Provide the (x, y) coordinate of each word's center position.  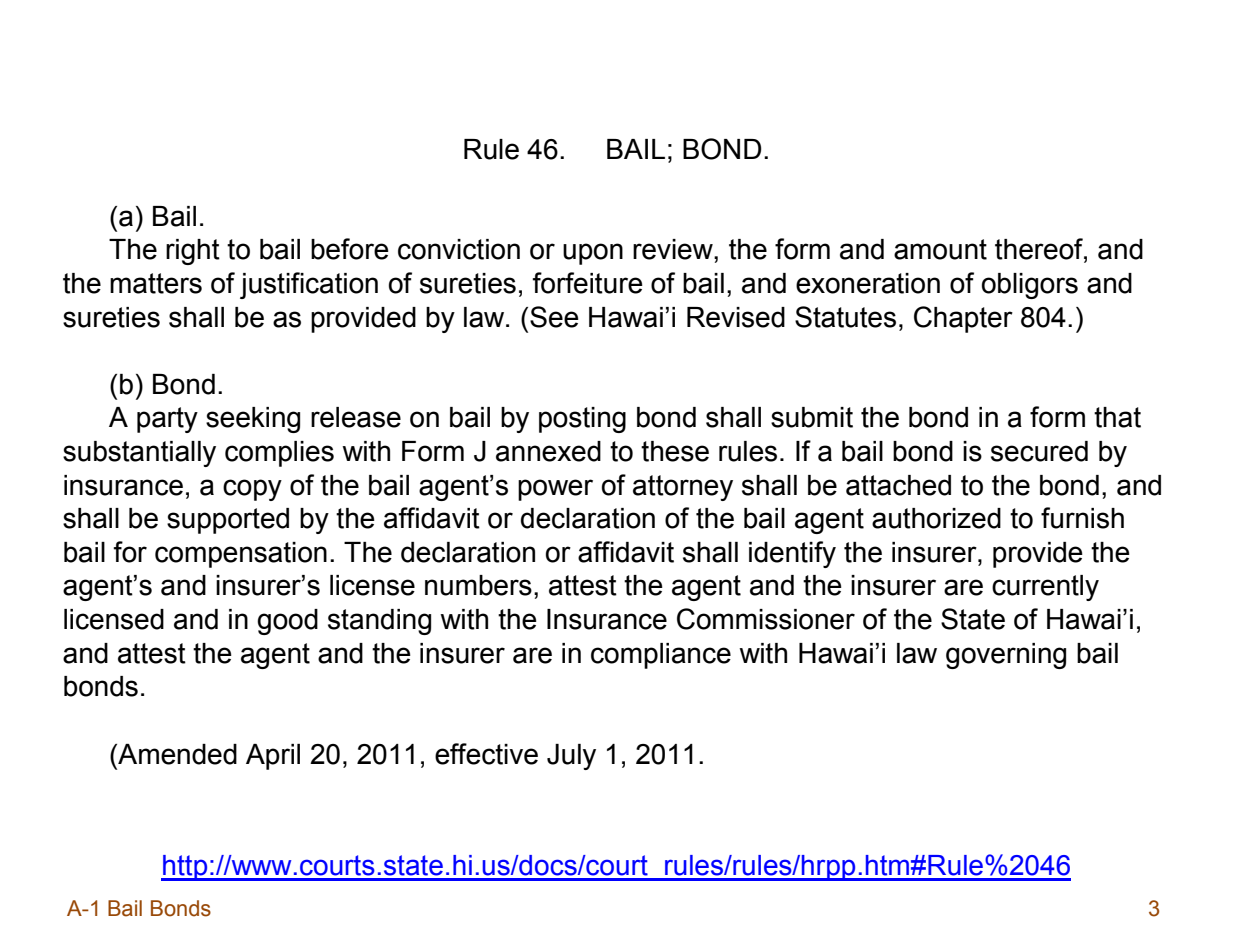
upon (593, 254)
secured (1039, 451)
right (193, 252)
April (273, 757)
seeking (253, 420)
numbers (478, 585)
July (571, 757)
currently (1045, 588)
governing (1006, 656)
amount (940, 249)
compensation (241, 555)
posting (582, 420)
